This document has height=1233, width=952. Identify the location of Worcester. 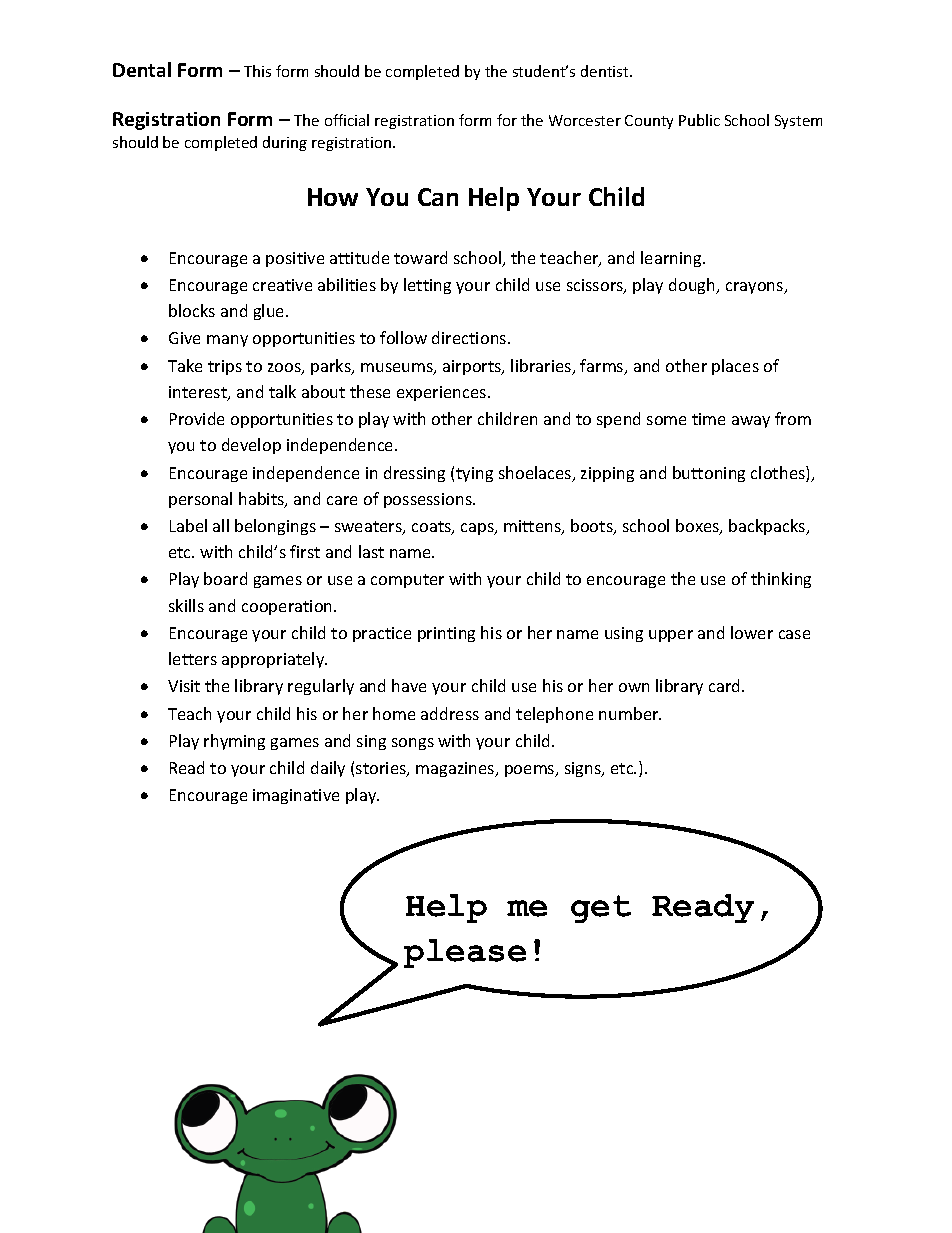
(585, 120).
